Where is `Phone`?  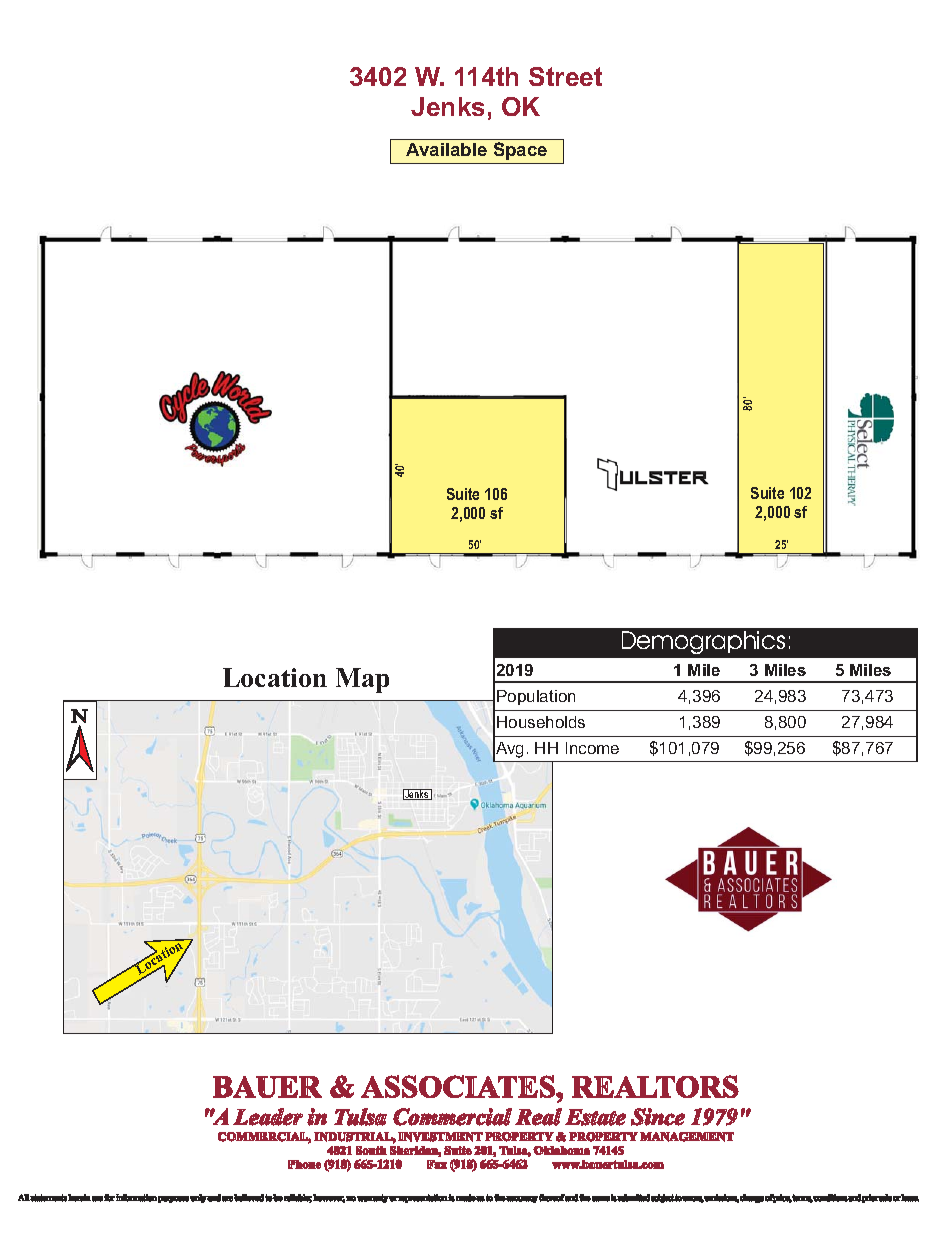
Phone is located at coordinates (304, 1164).
